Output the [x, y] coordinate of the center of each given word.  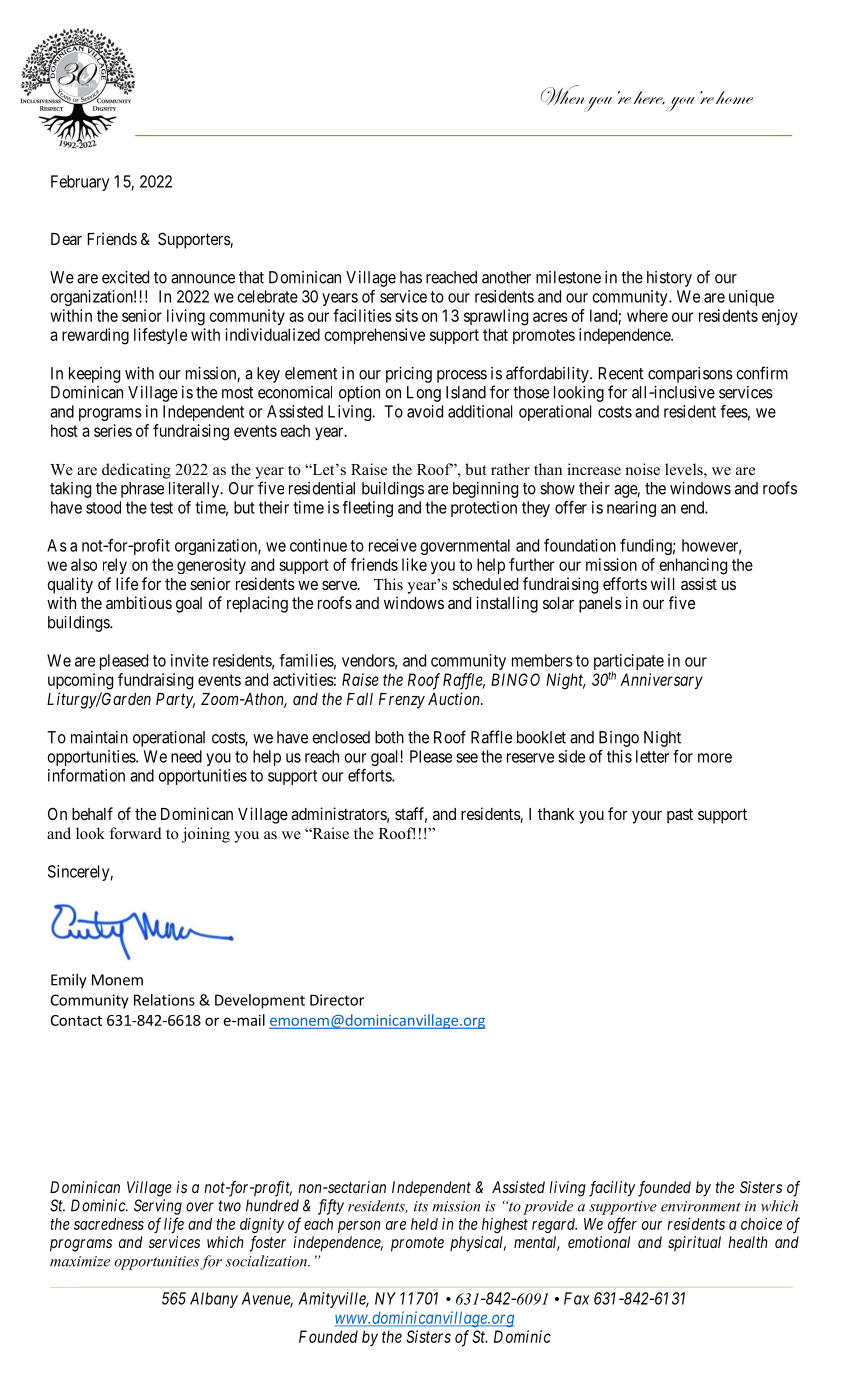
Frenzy [402, 701]
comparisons [690, 375]
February [80, 183]
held [424, 1224]
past [680, 816]
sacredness [109, 1224]
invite [190, 660]
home [734, 97]
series [113, 430]
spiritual [694, 1244]
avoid [425, 411]
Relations [164, 1000]
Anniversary [661, 681]
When [564, 96]
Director [337, 1000]
